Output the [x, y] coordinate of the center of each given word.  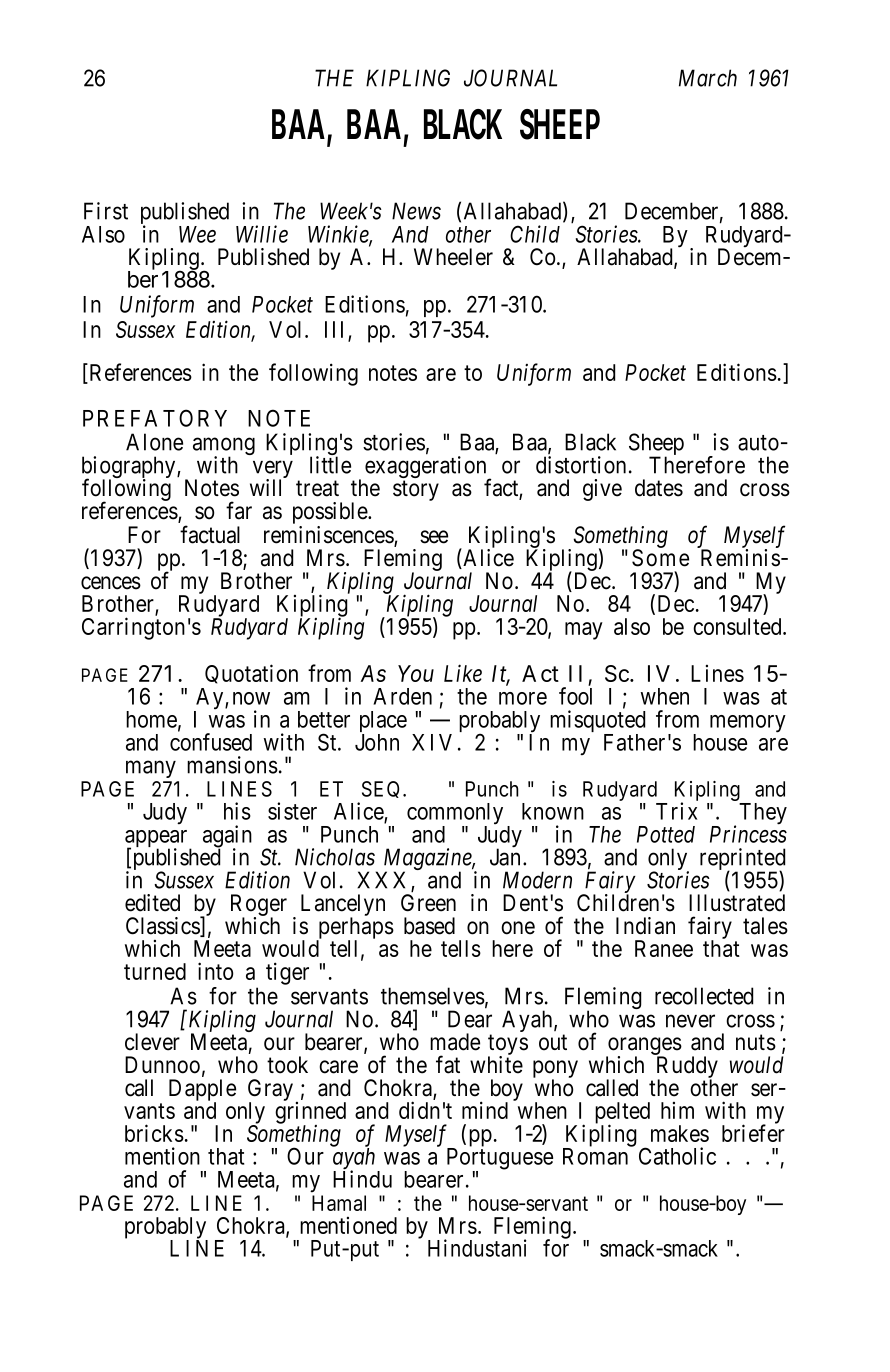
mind [485, 1110]
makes [680, 1133]
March [708, 78]
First [106, 211]
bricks [154, 1133]
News [416, 211]
